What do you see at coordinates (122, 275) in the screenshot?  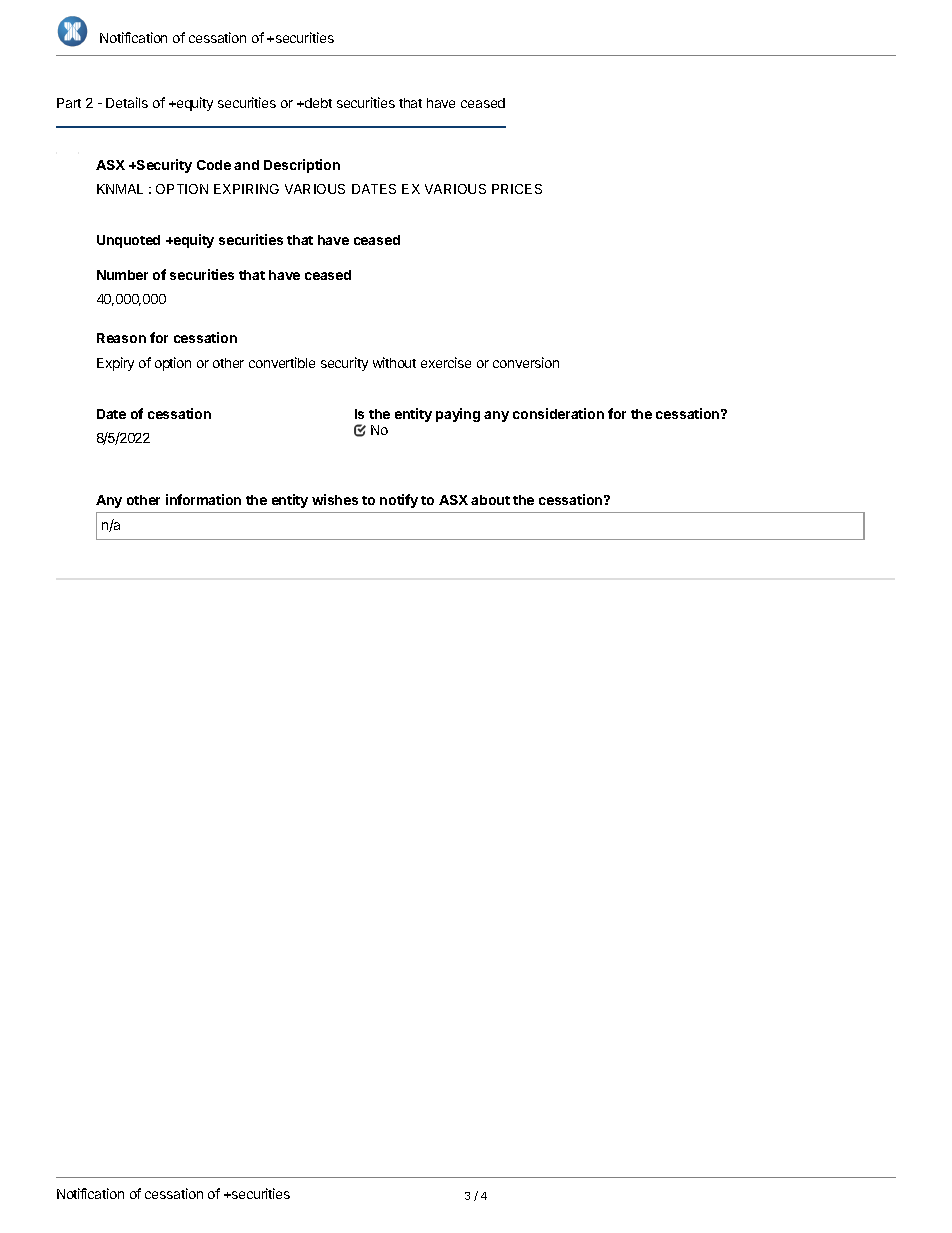 I see `Number` at bounding box center [122, 275].
